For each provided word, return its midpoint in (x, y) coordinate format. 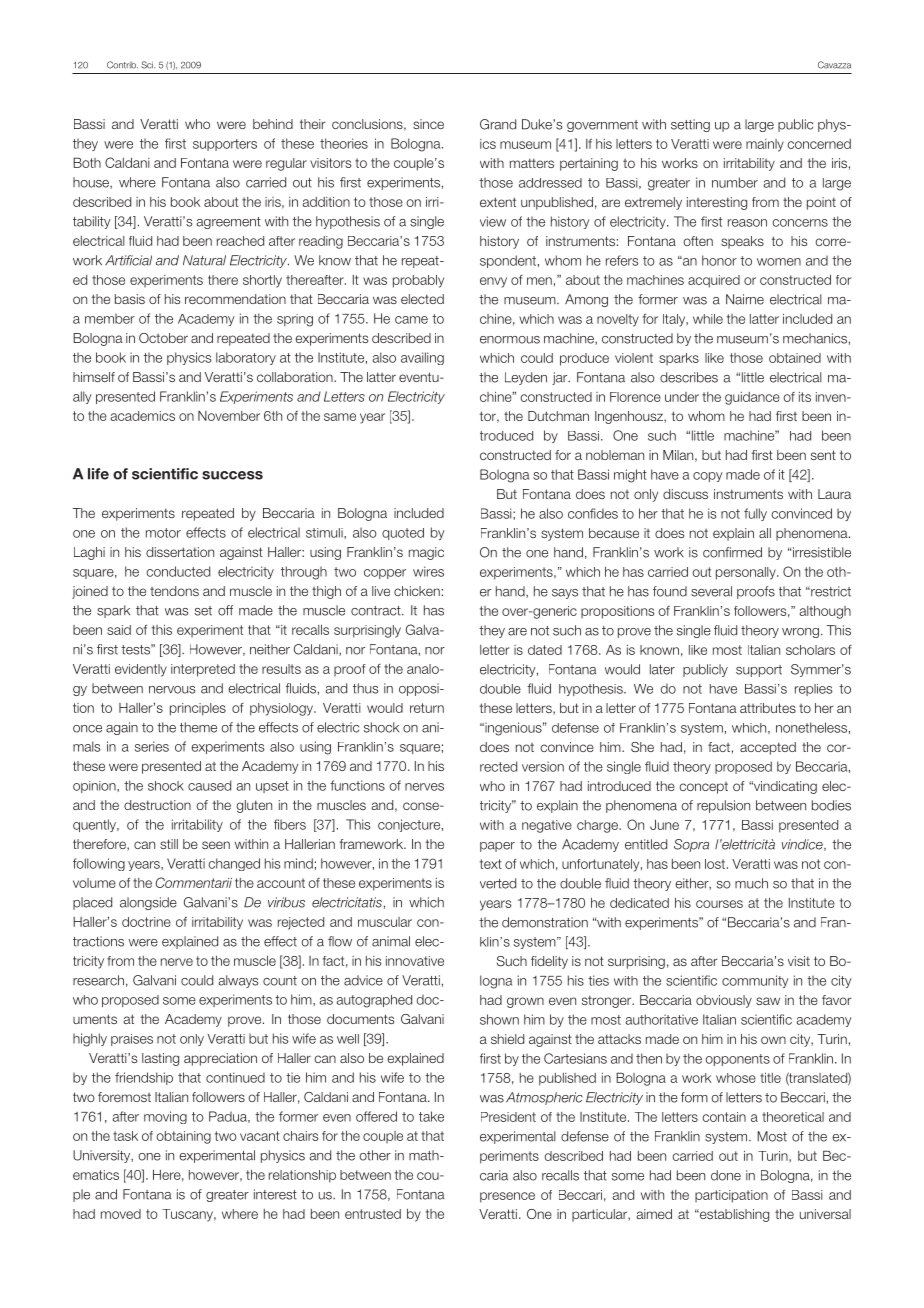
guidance (752, 398)
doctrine (146, 922)
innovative (415, 961)
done (726, 1175)
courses (719, 904)
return (427, 708)
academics (143, 416)
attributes (768, 708)
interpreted (203, 670)
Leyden (526, 378)
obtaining (183, 1137)
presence (507, 1197)
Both (87, 162)
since (428, 124)
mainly (765, 145)
